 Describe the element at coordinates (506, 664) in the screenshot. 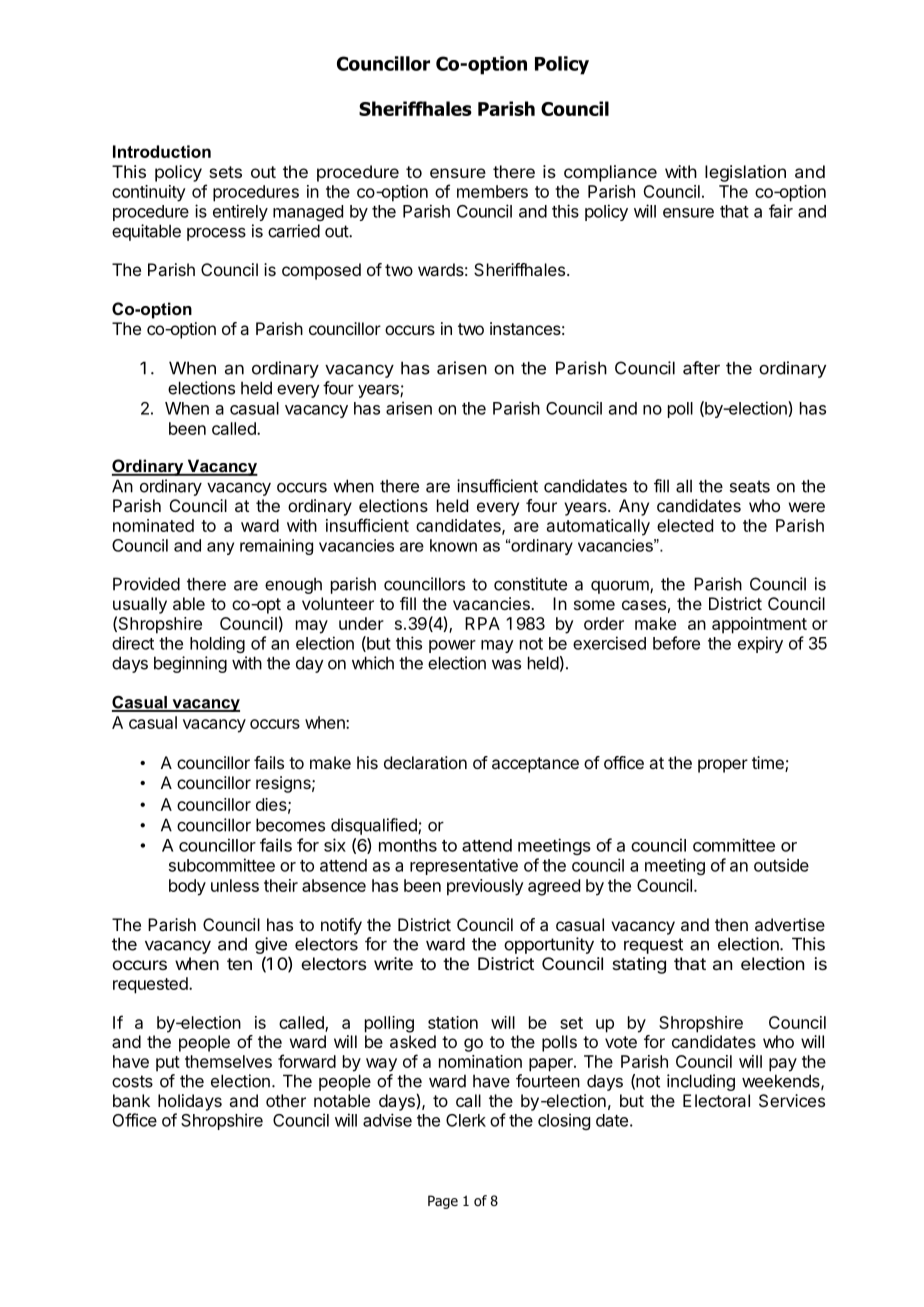

I see `was` at that location.
